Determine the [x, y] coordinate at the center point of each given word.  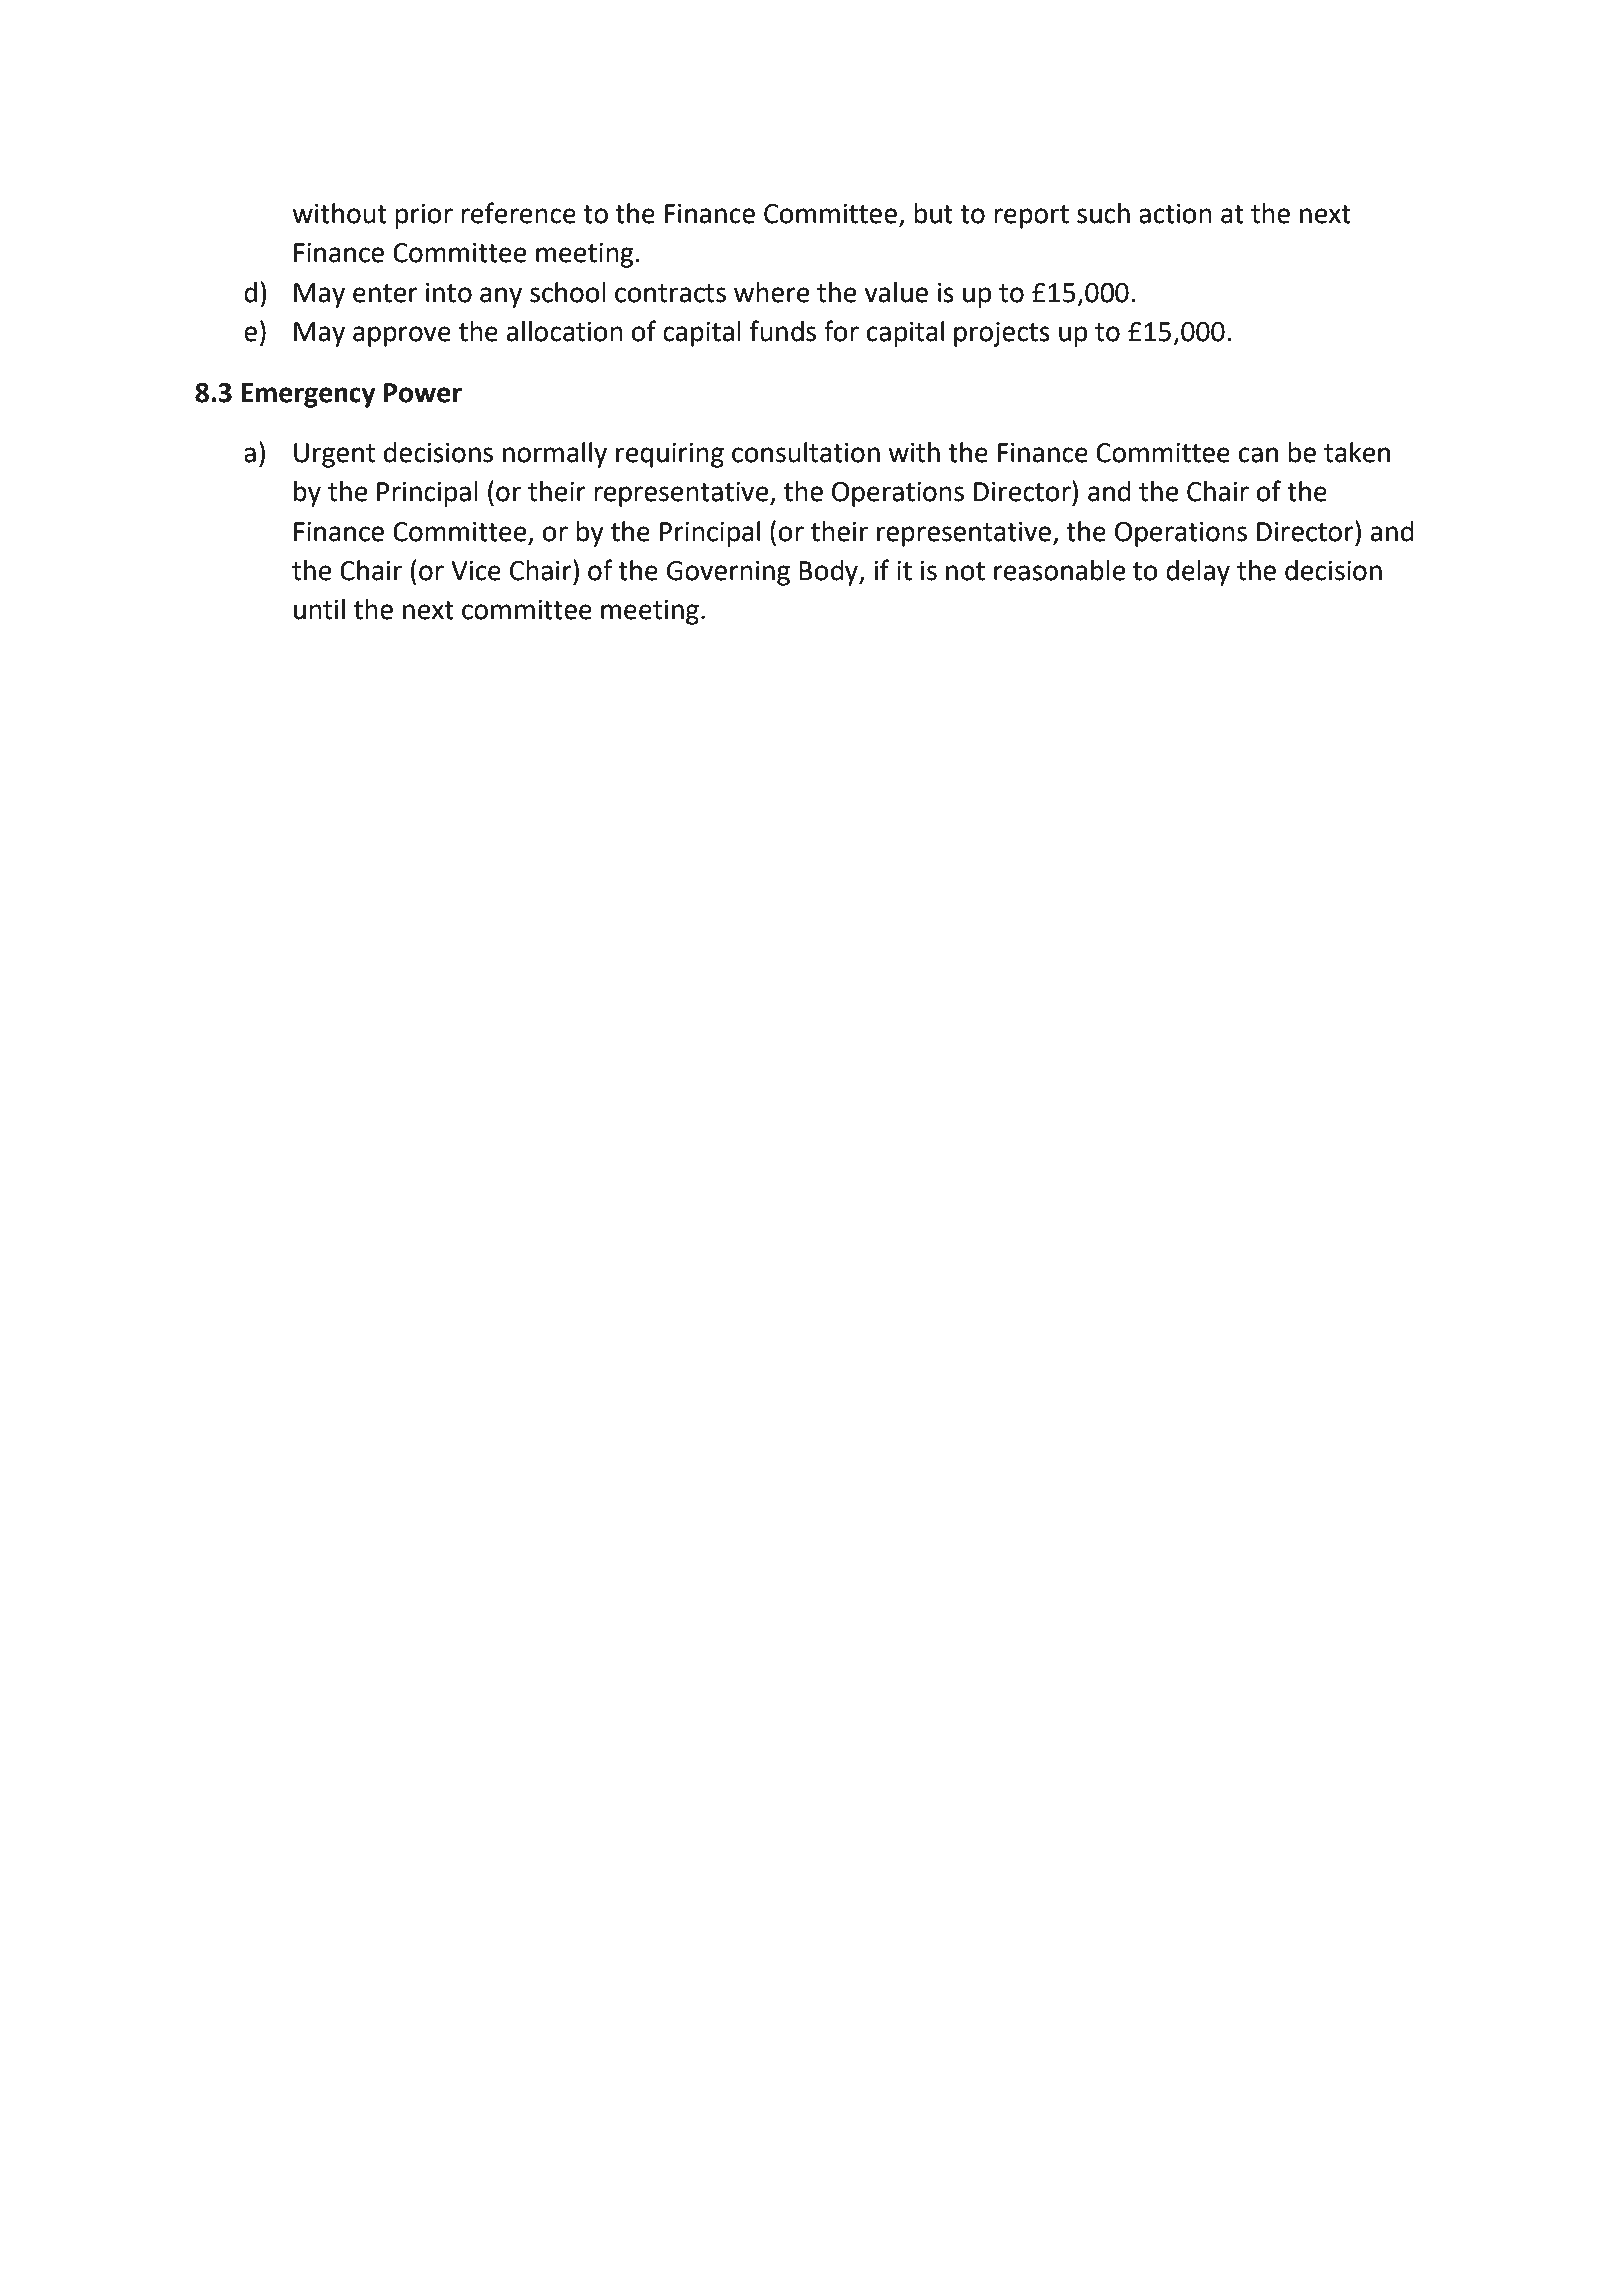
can [1258, 455]
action [1175, 214]
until [319, 609]
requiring [670, 455]
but [933, 213]
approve [402, 336]
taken [1357, 452]
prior [424, 216]
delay [1198, 573]
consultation [806, 452]
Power [423, 393]
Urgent [334, 455]
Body [829, 573]
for [841, 331]
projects [1002, 334]
